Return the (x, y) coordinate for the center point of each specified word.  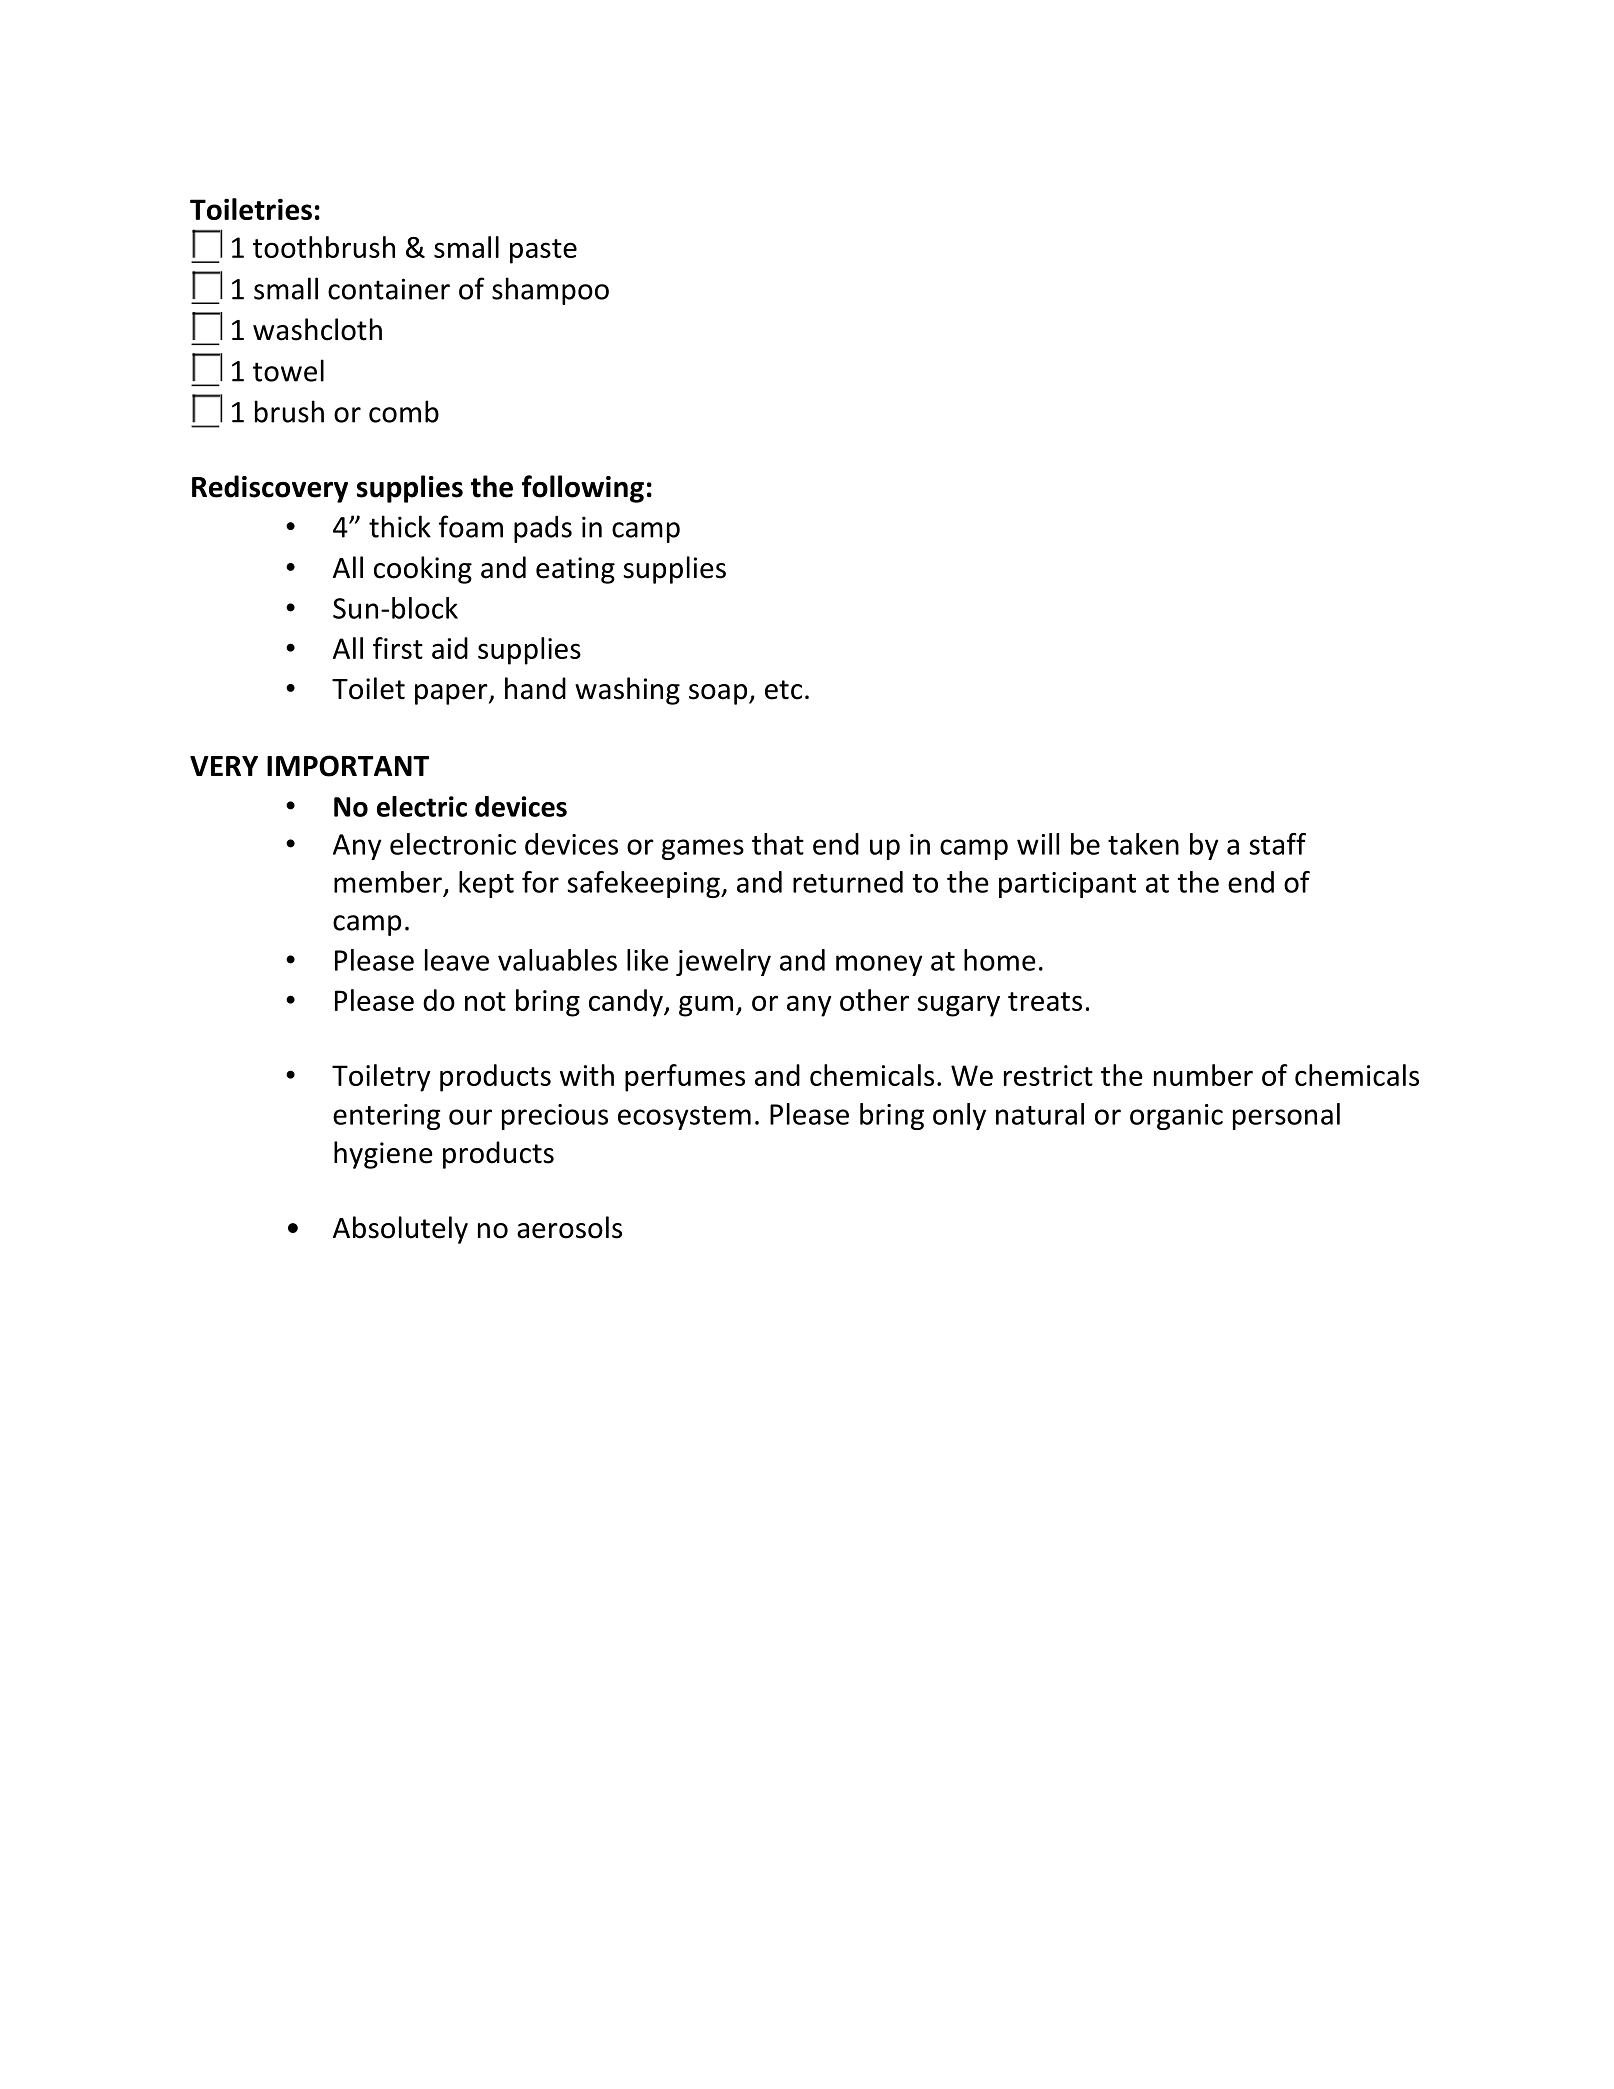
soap (719, 694)
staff (1277, 844)
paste (543, 251)
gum (706, 1006)
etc (783, 690)
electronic (453, 844)
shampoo (550, 291)
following (583, 489)
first (398, 648)
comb (404, 411)
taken (1143, 844)
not (485, 1001)
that (778, 844)
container (389, 289)
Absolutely (400, 1230)
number (1203, 1075)
